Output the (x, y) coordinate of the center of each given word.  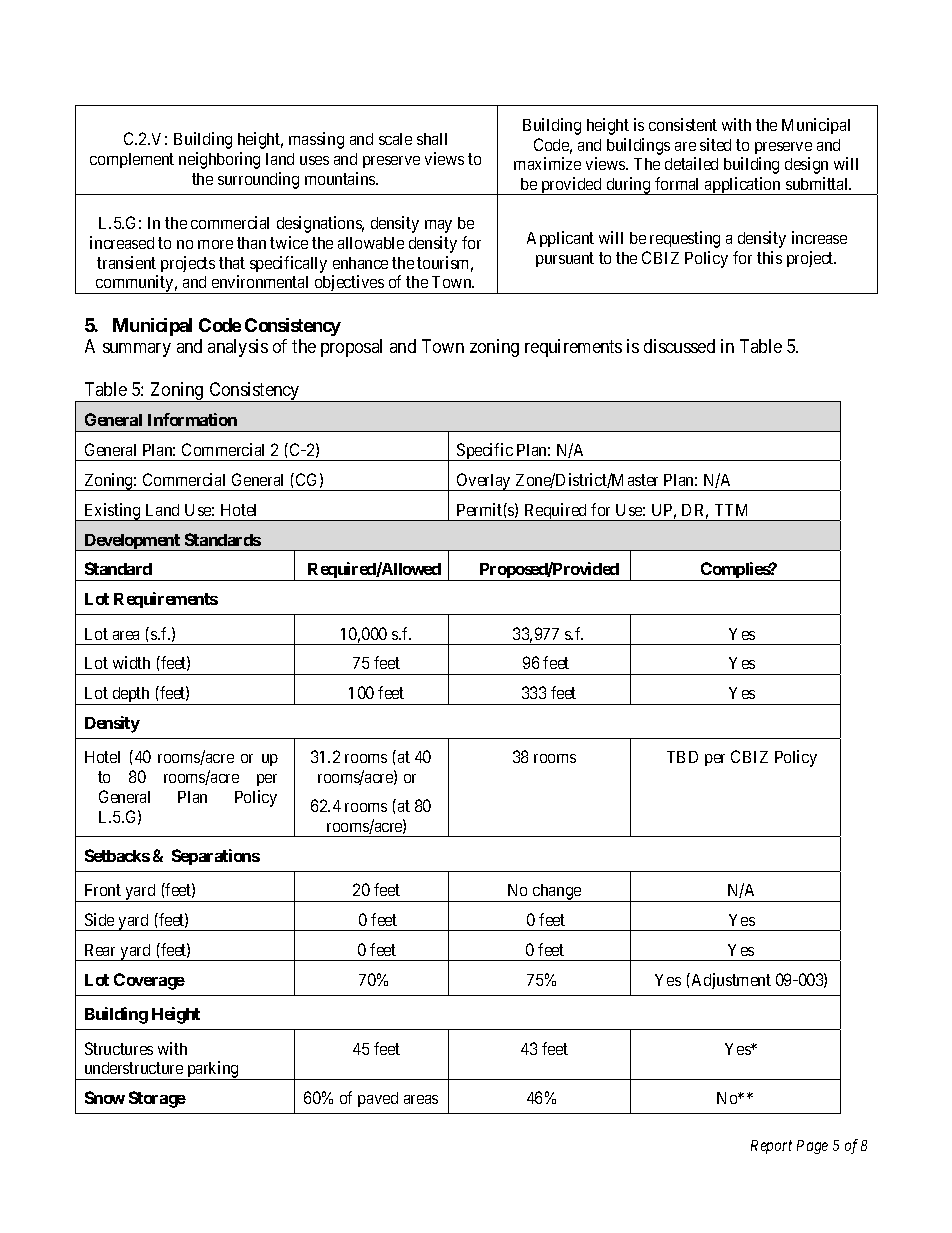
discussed (679, 346)
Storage (157, 1099)
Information (192, 419)
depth (131, 696)
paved (378, 1099)
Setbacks (117, 855)
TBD (682, 757)
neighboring (219, 160)
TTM (731, 510)
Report (771, 1147)
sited (715, 144)
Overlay (484, 482)
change (557, 893)
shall (432, 139)
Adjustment (730, 981)
